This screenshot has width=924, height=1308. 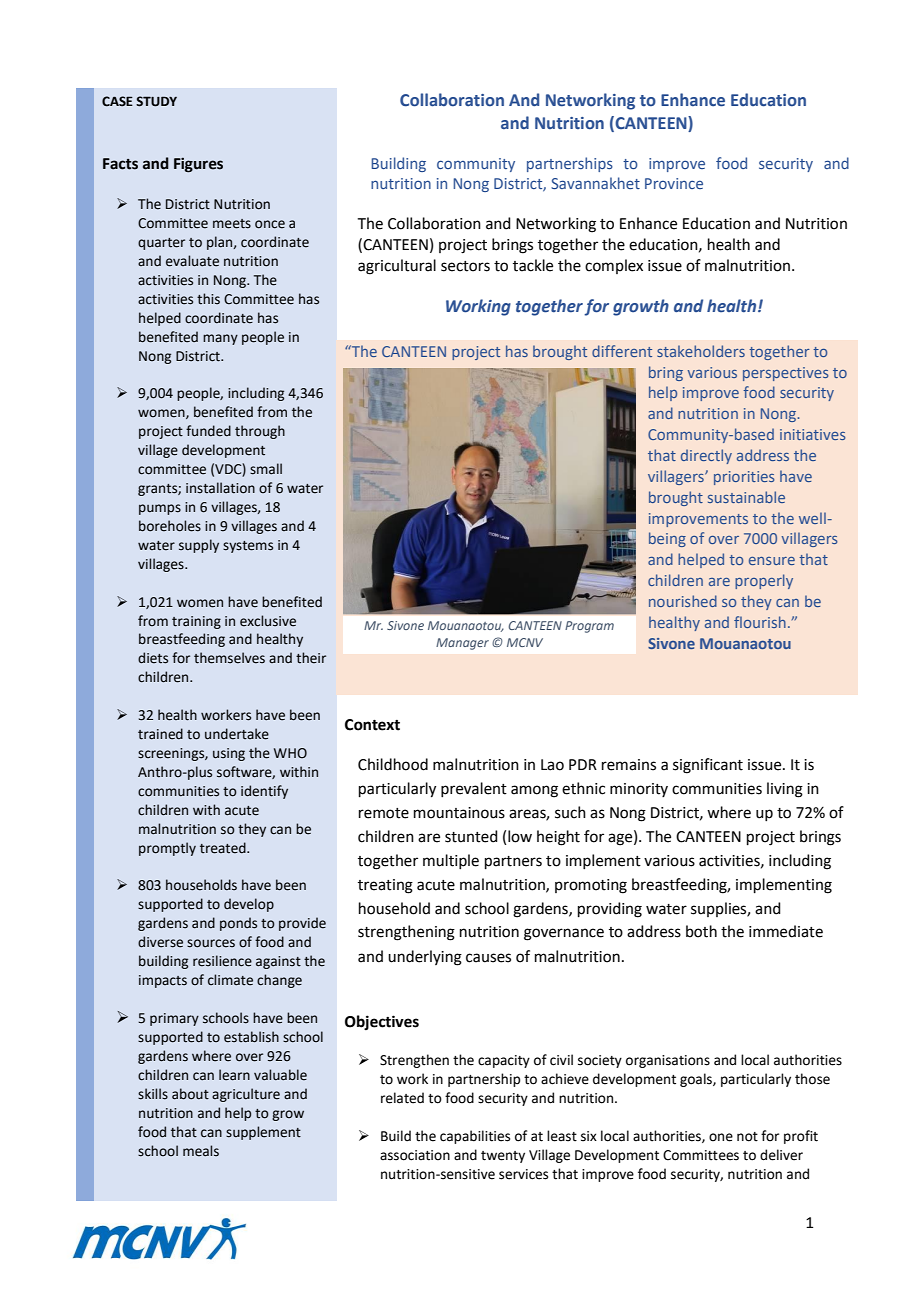 I want to click on sources, so click(x=211, y=943).
